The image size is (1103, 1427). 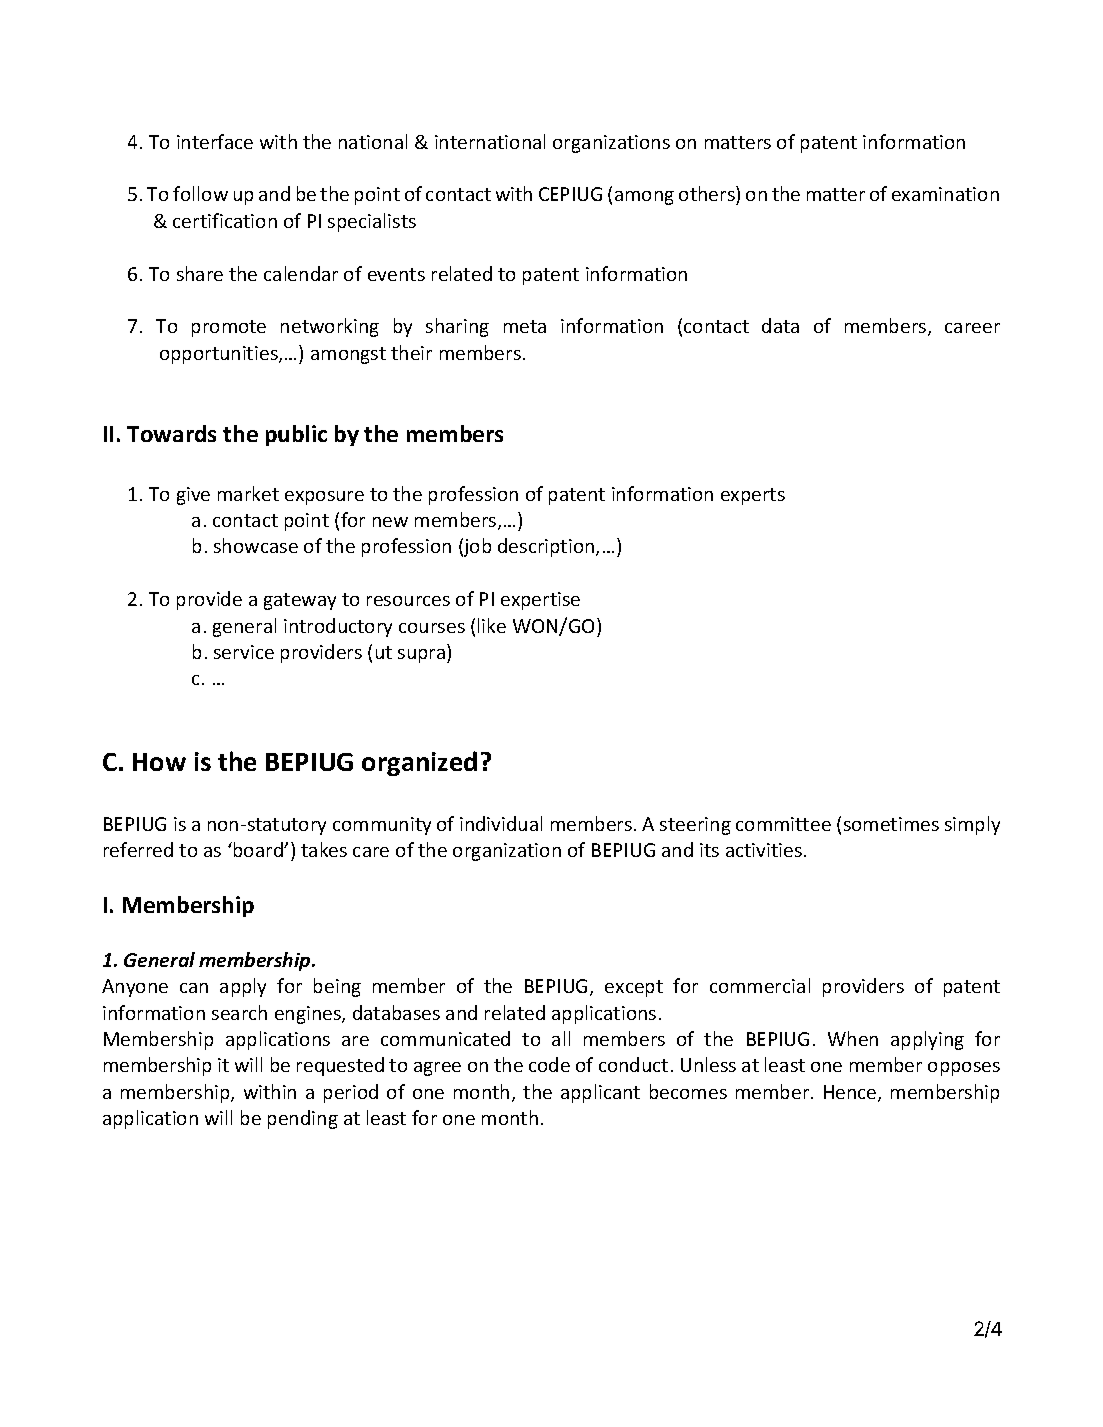 I want to click on Hence, so click(x=851, y=1093).
